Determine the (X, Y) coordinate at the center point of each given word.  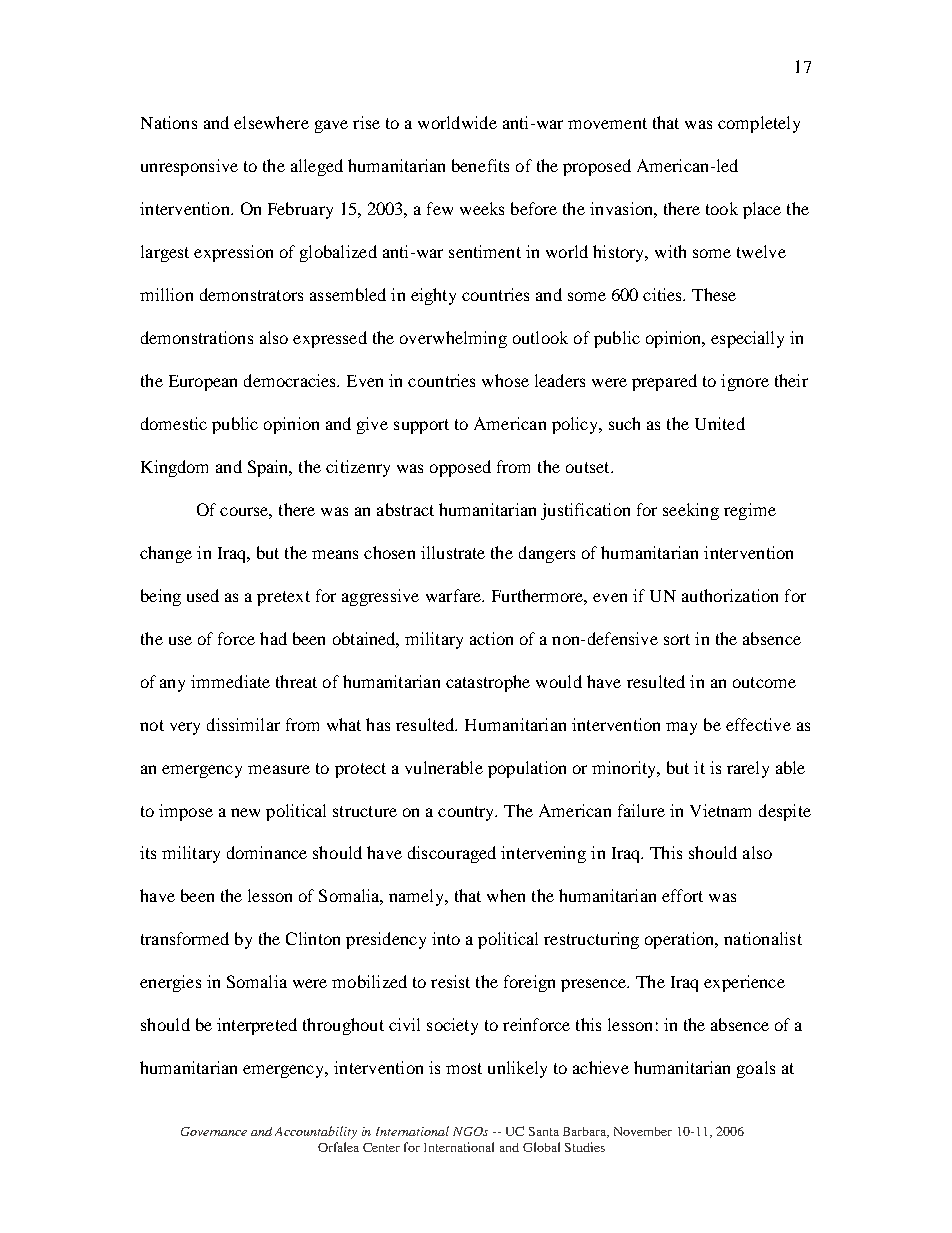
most (464, 1068)
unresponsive (189, 167)
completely (759, 124)
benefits (480, 165)
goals (756, 1069)
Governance (214, 1131)
